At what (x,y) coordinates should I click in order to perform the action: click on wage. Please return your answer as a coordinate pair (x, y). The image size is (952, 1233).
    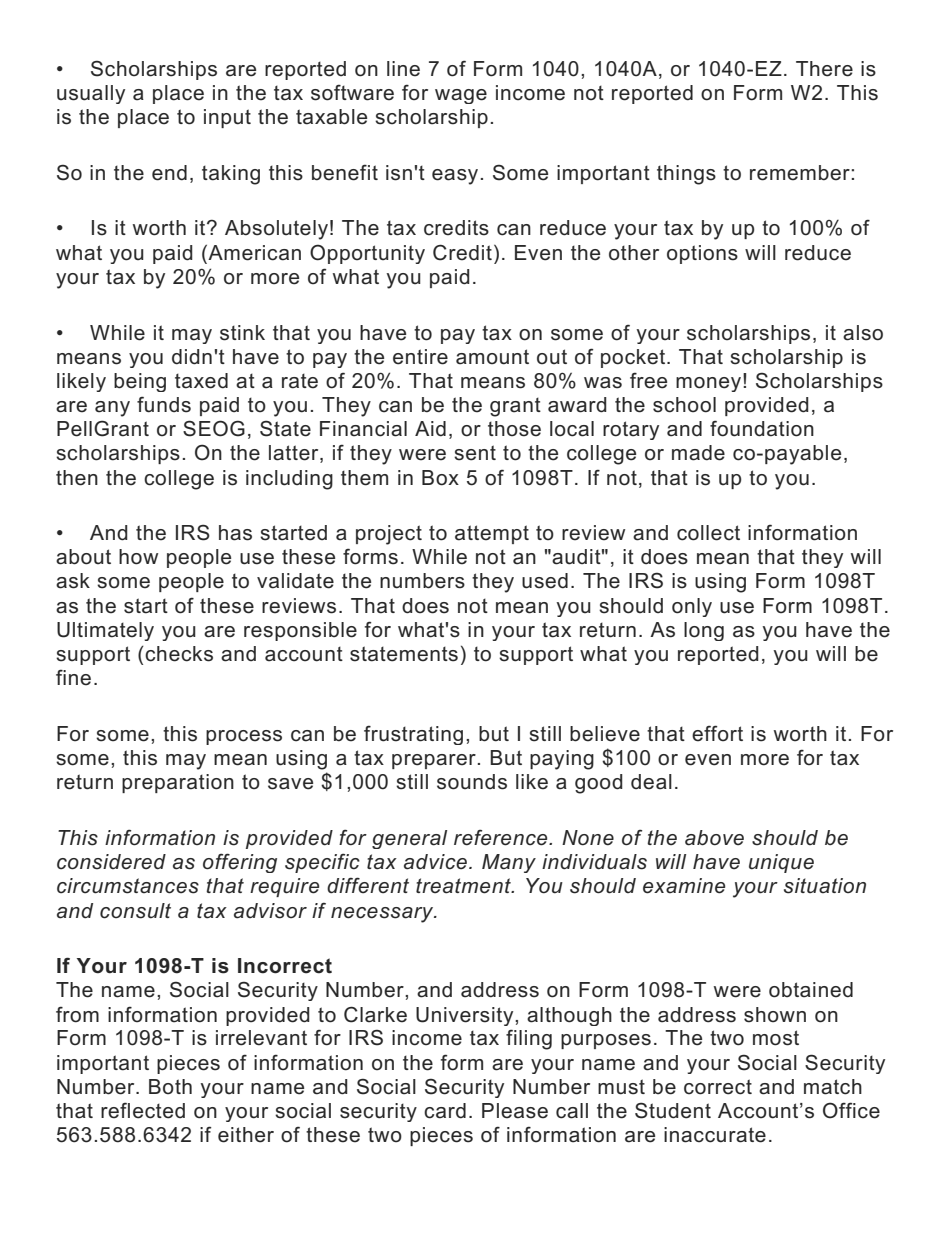
    Looking at the image, I should click on (461, 96).
